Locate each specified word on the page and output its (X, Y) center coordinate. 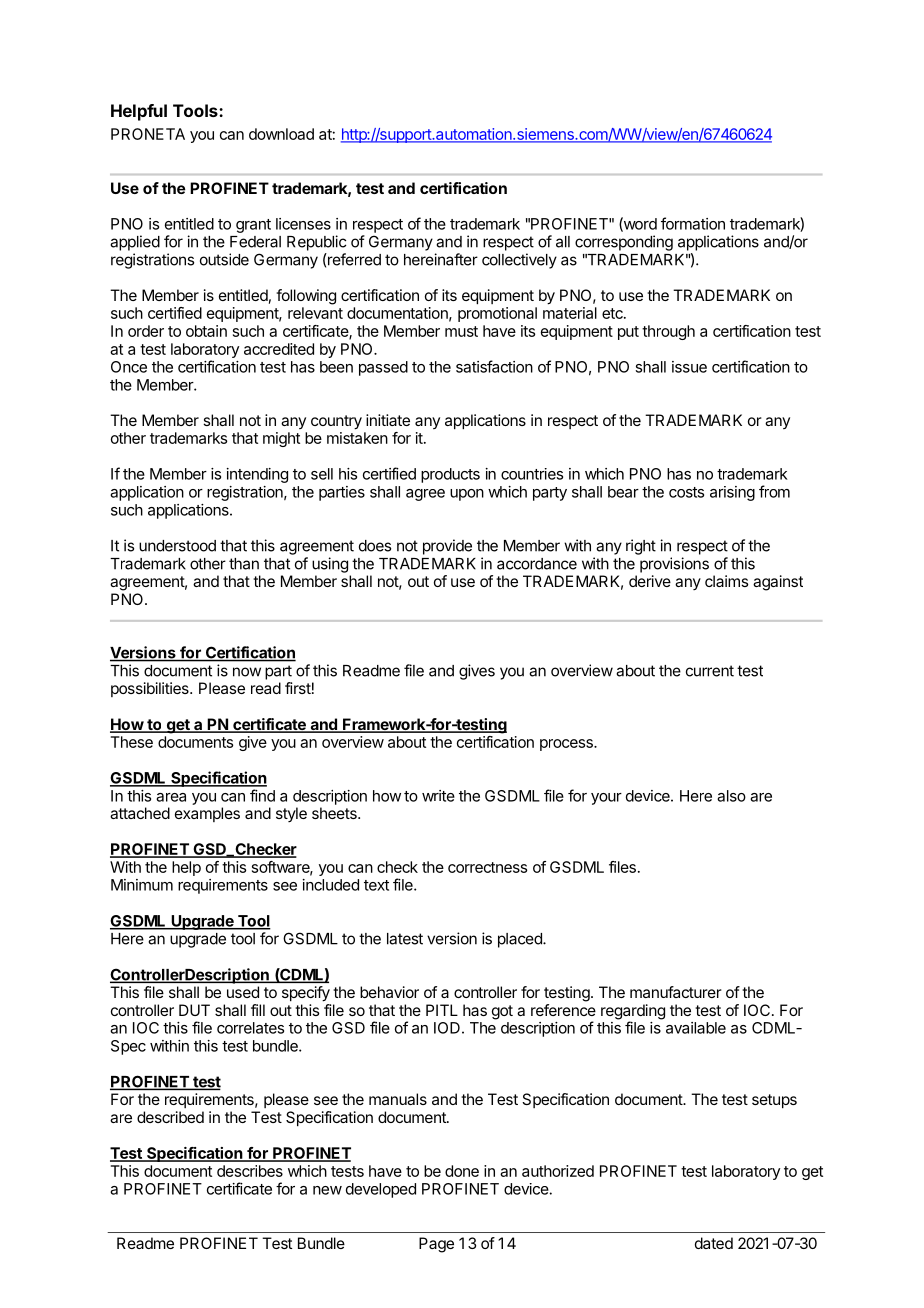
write (438, 796)
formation (693, 223)
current (710, 671)
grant (253, 226)
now (247, 672)
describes (250, 1171)
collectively (519, 261)
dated (714, 1243)
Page (436, 1245)
